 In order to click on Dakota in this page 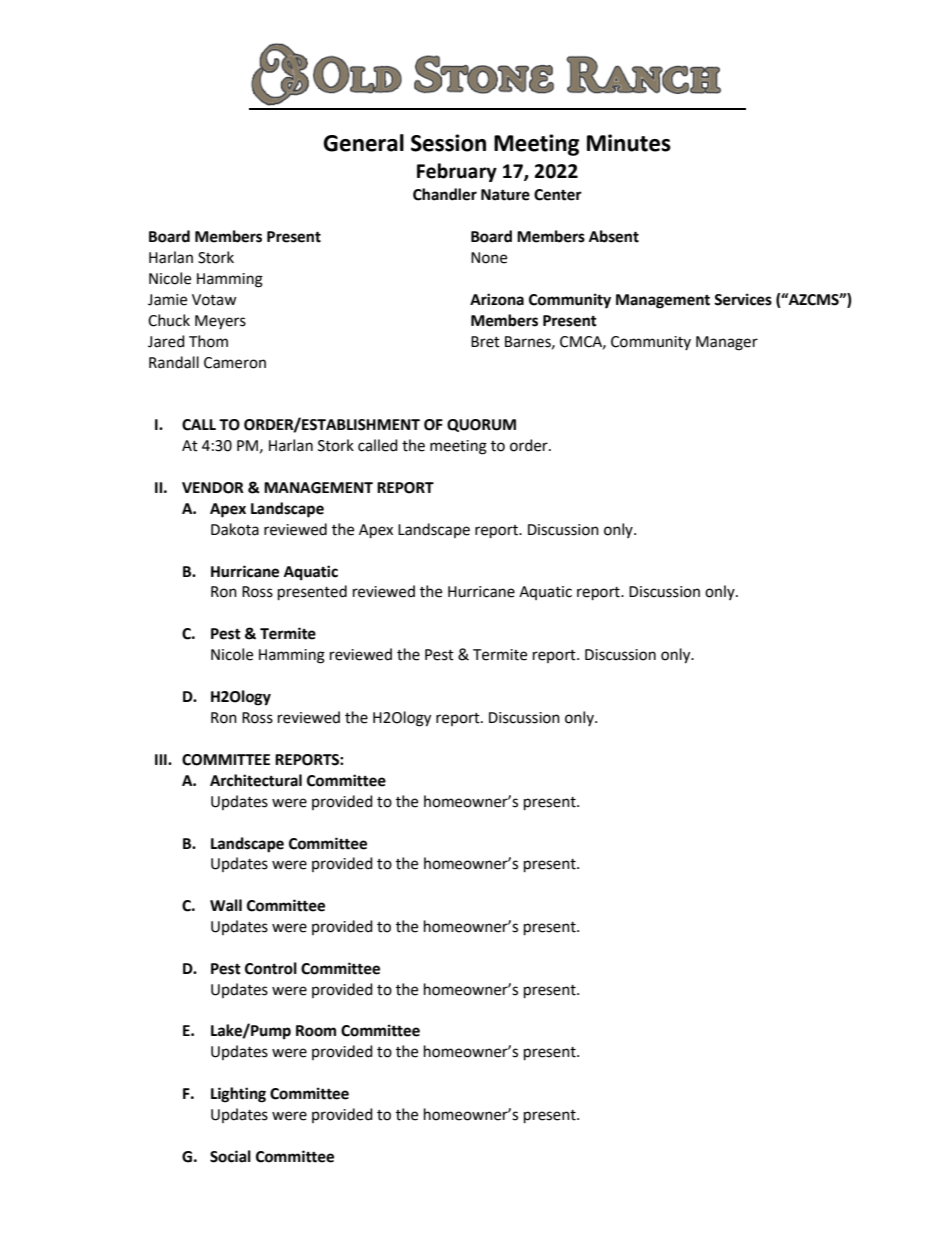, I will do `click(235, 529)`.
